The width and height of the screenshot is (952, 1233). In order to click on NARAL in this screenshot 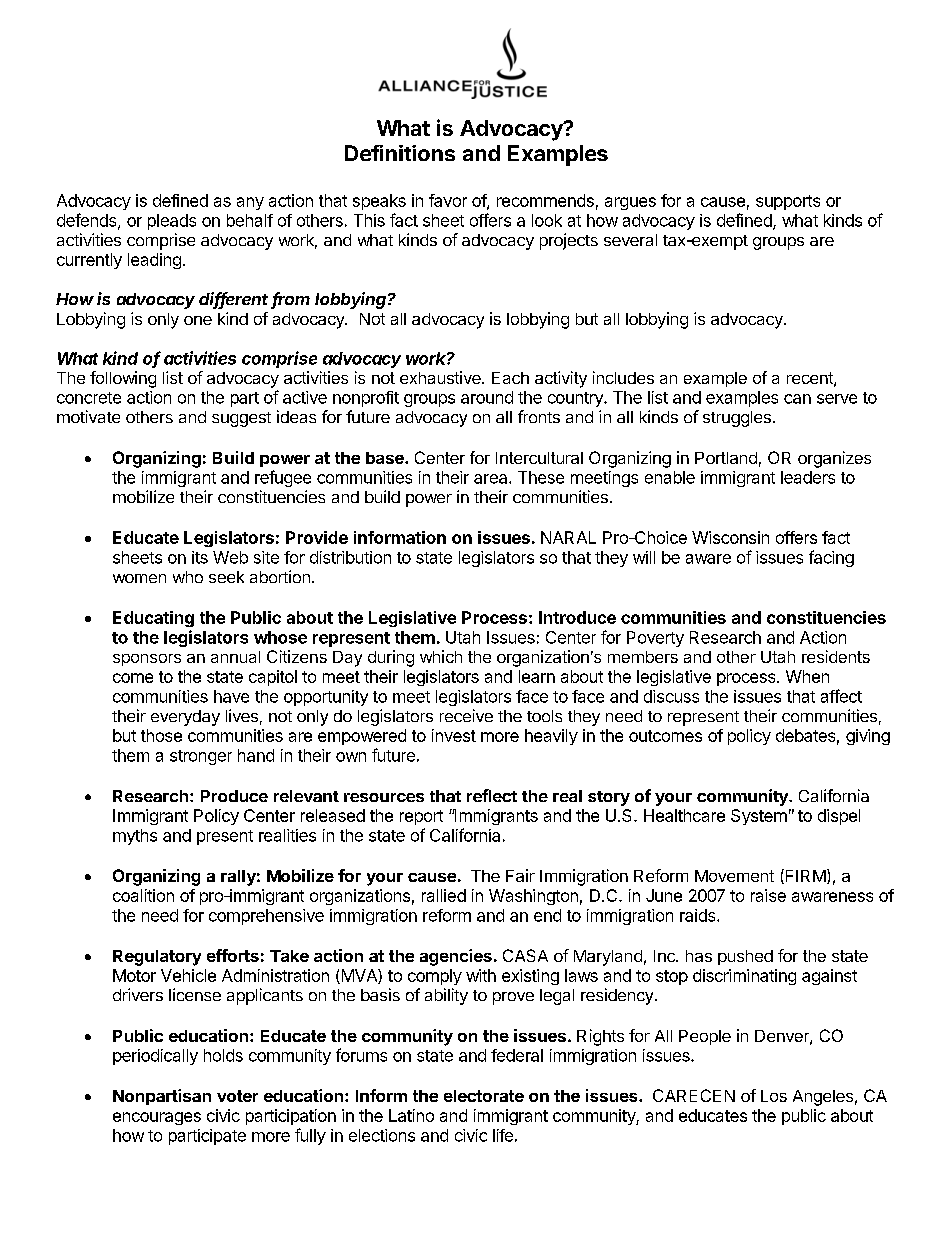, I will do `click(568, 537)`.
